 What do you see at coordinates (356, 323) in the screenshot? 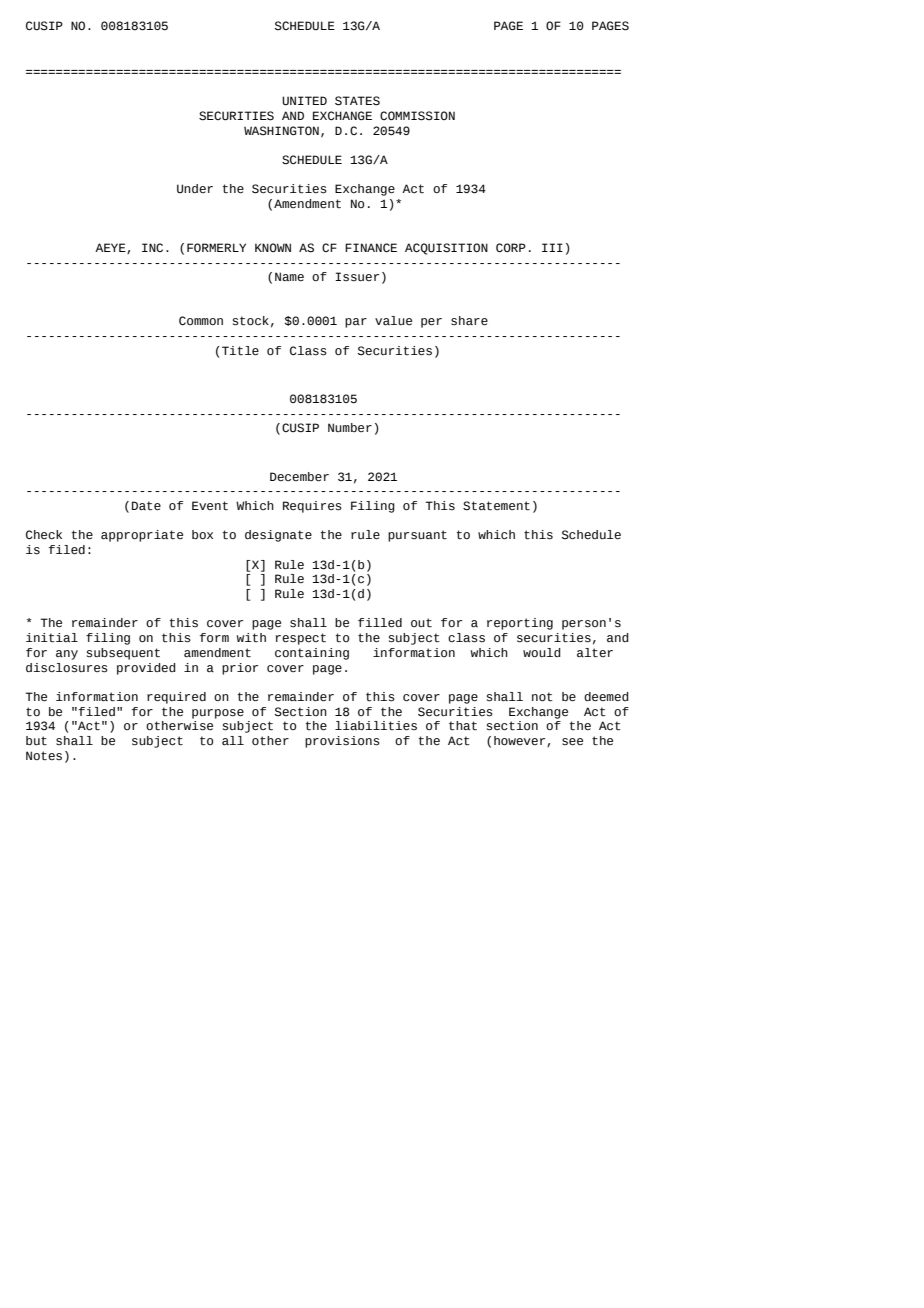
I see `par` at bounding box center [356, 323].
